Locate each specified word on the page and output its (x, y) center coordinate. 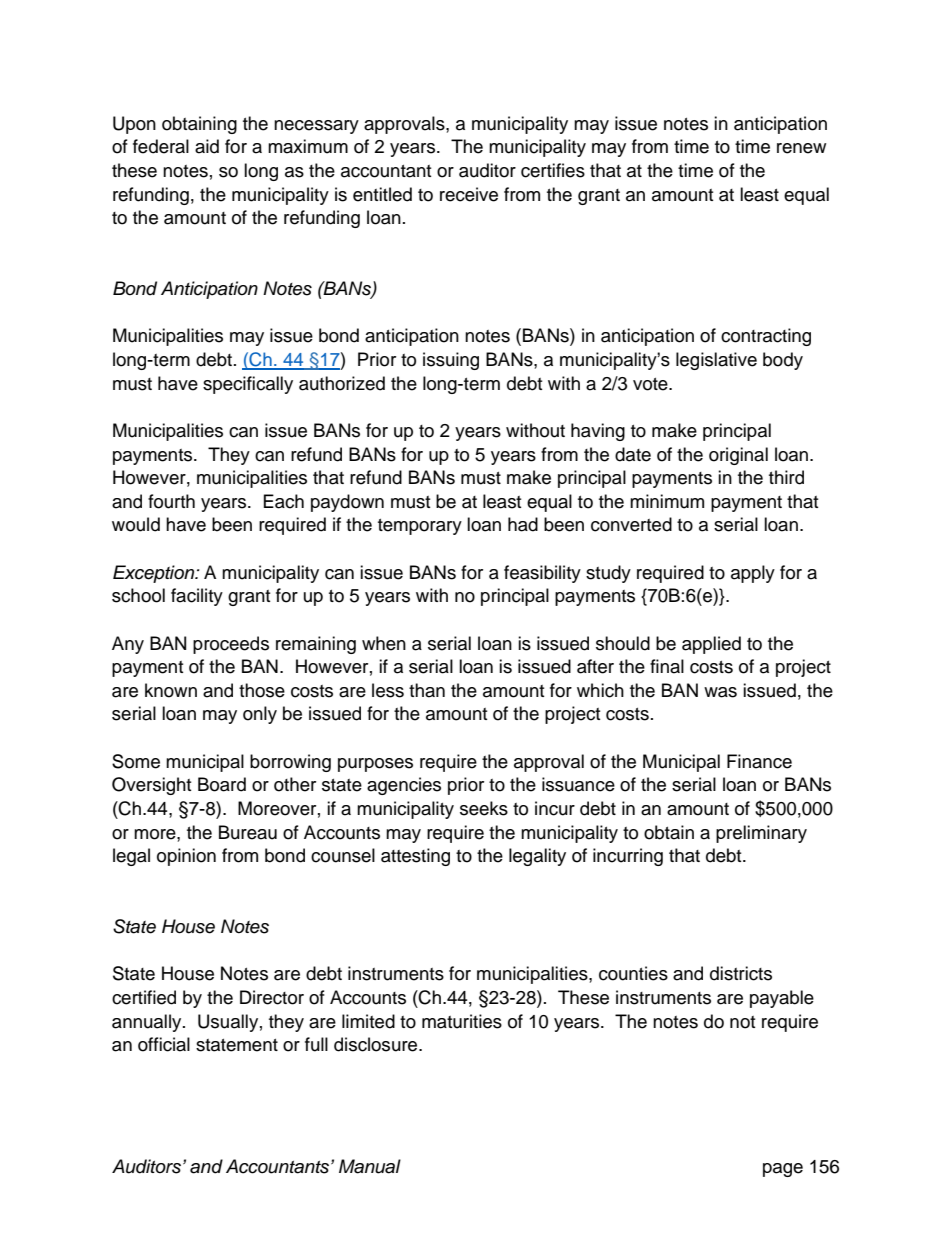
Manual (370, 1166)
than (427, 690)
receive (469, 194)
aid (207, 146)
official (164, 1044)
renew (801, 148)
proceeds (231, 645)
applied (711, 645)
